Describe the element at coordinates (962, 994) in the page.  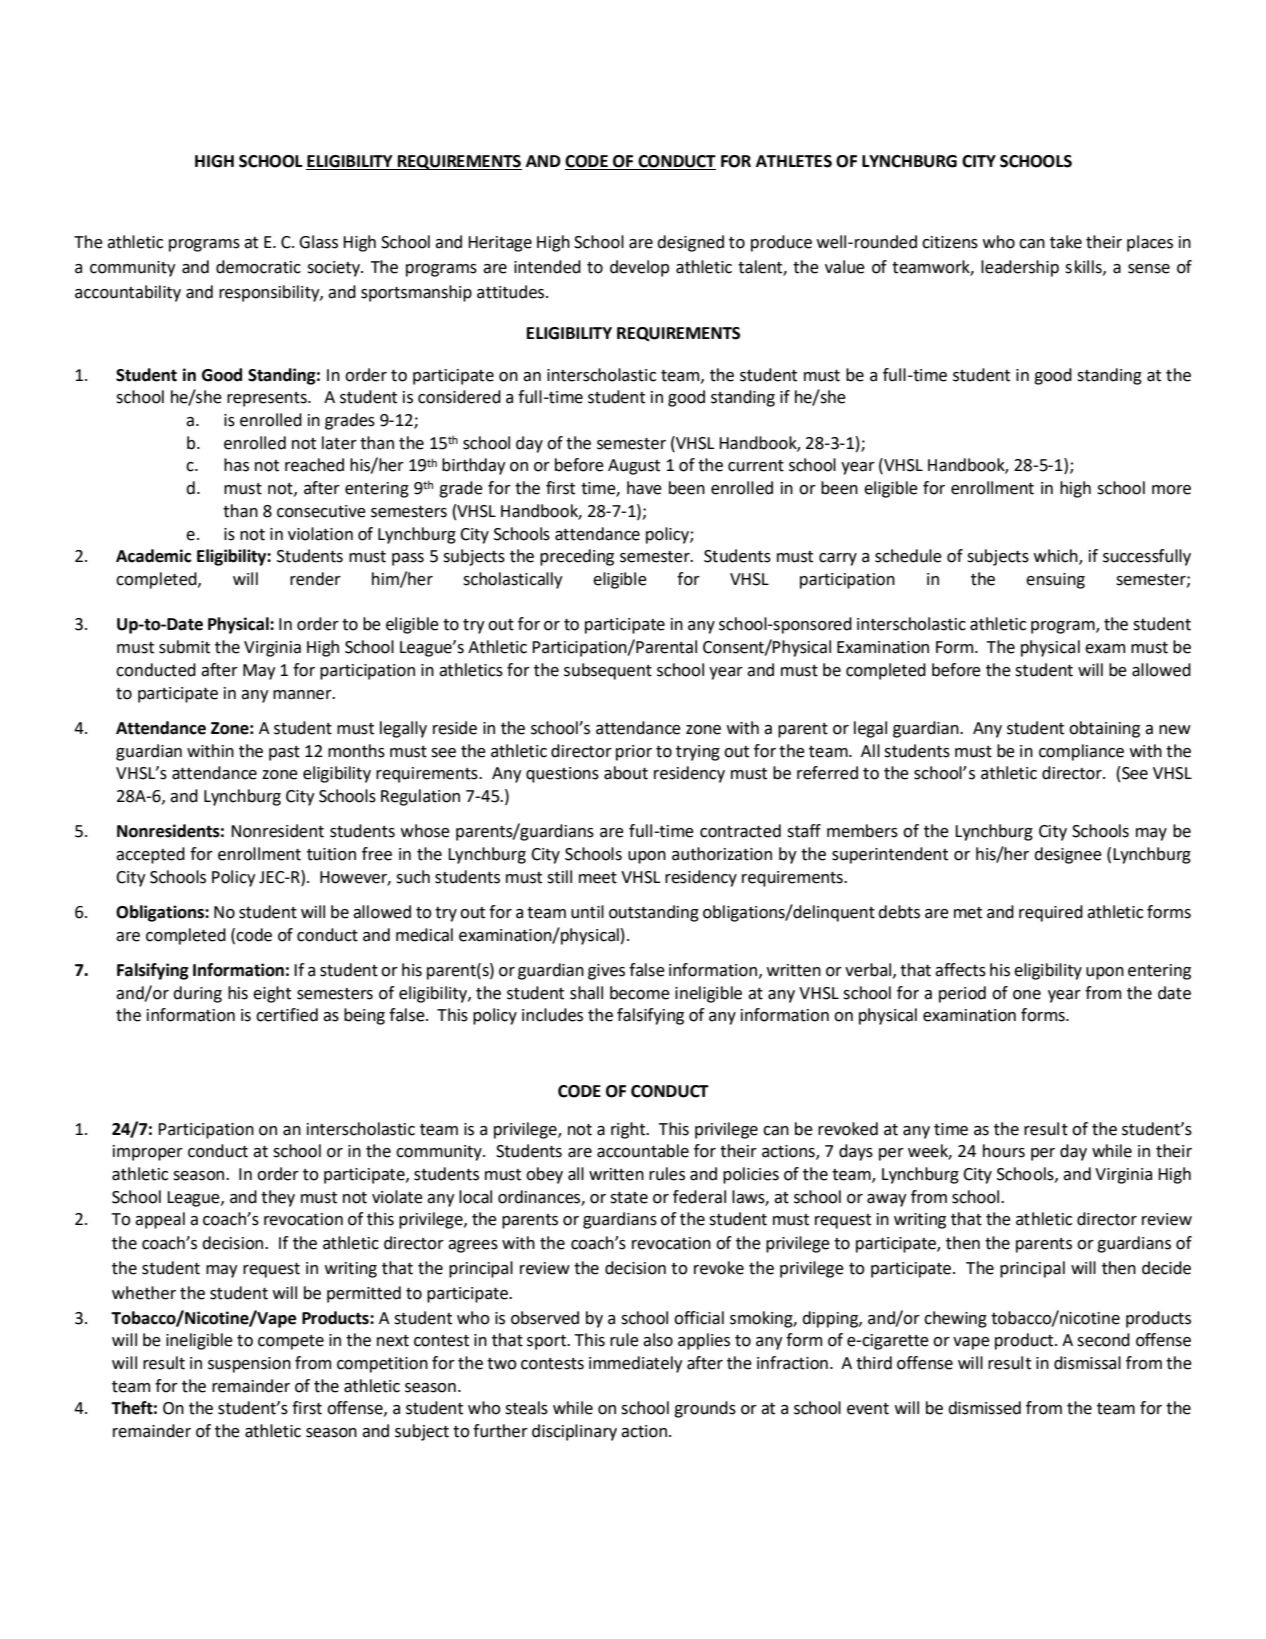
I see `period` at that location.
